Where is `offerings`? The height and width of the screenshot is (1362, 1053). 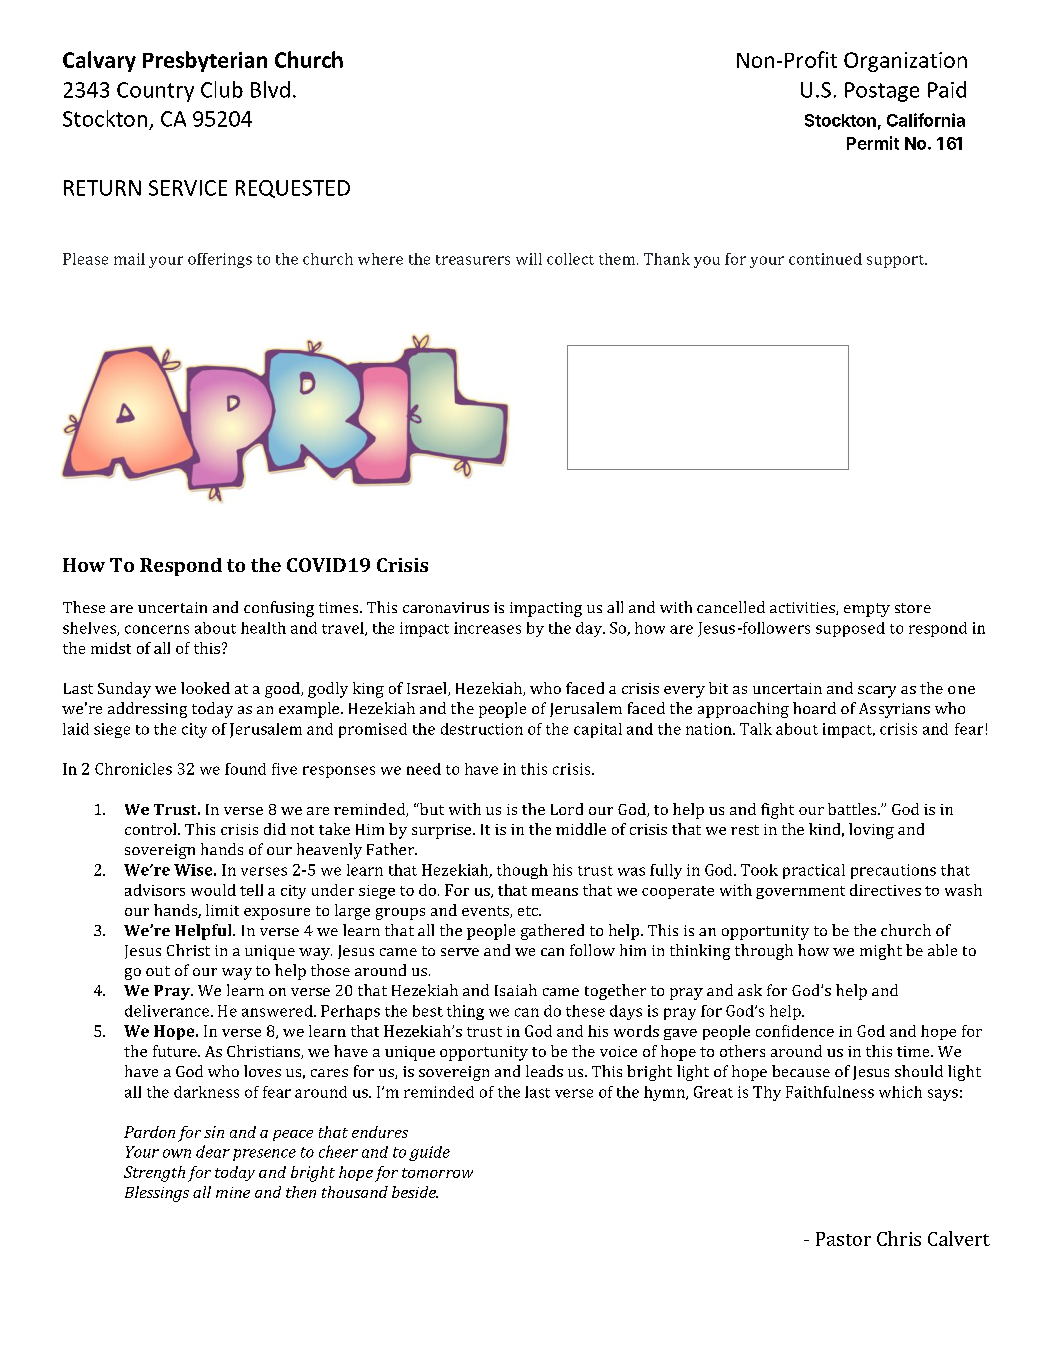 offerings is located at coordinates (220, 260).
